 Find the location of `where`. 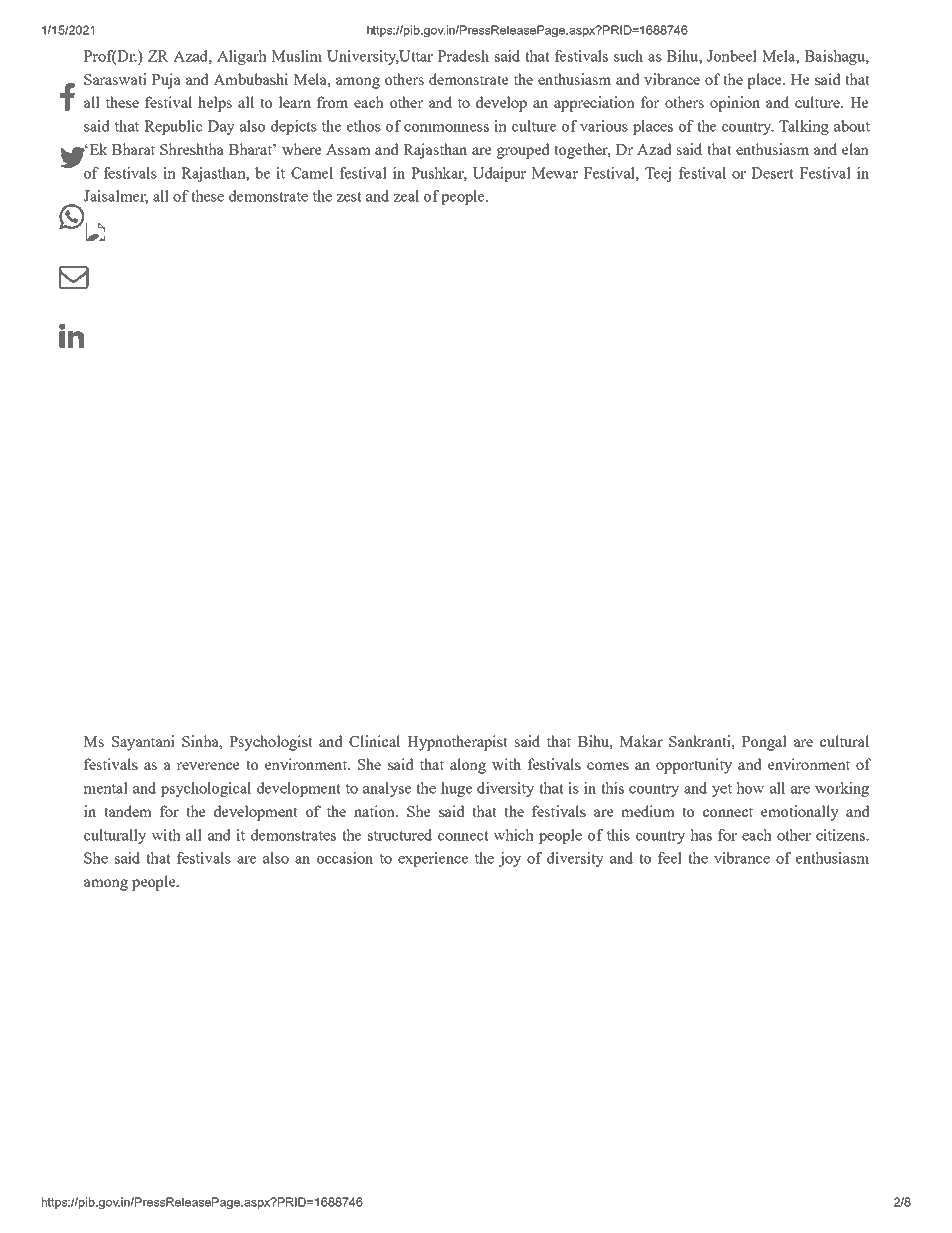

where is located at coordinates (302, 149).
